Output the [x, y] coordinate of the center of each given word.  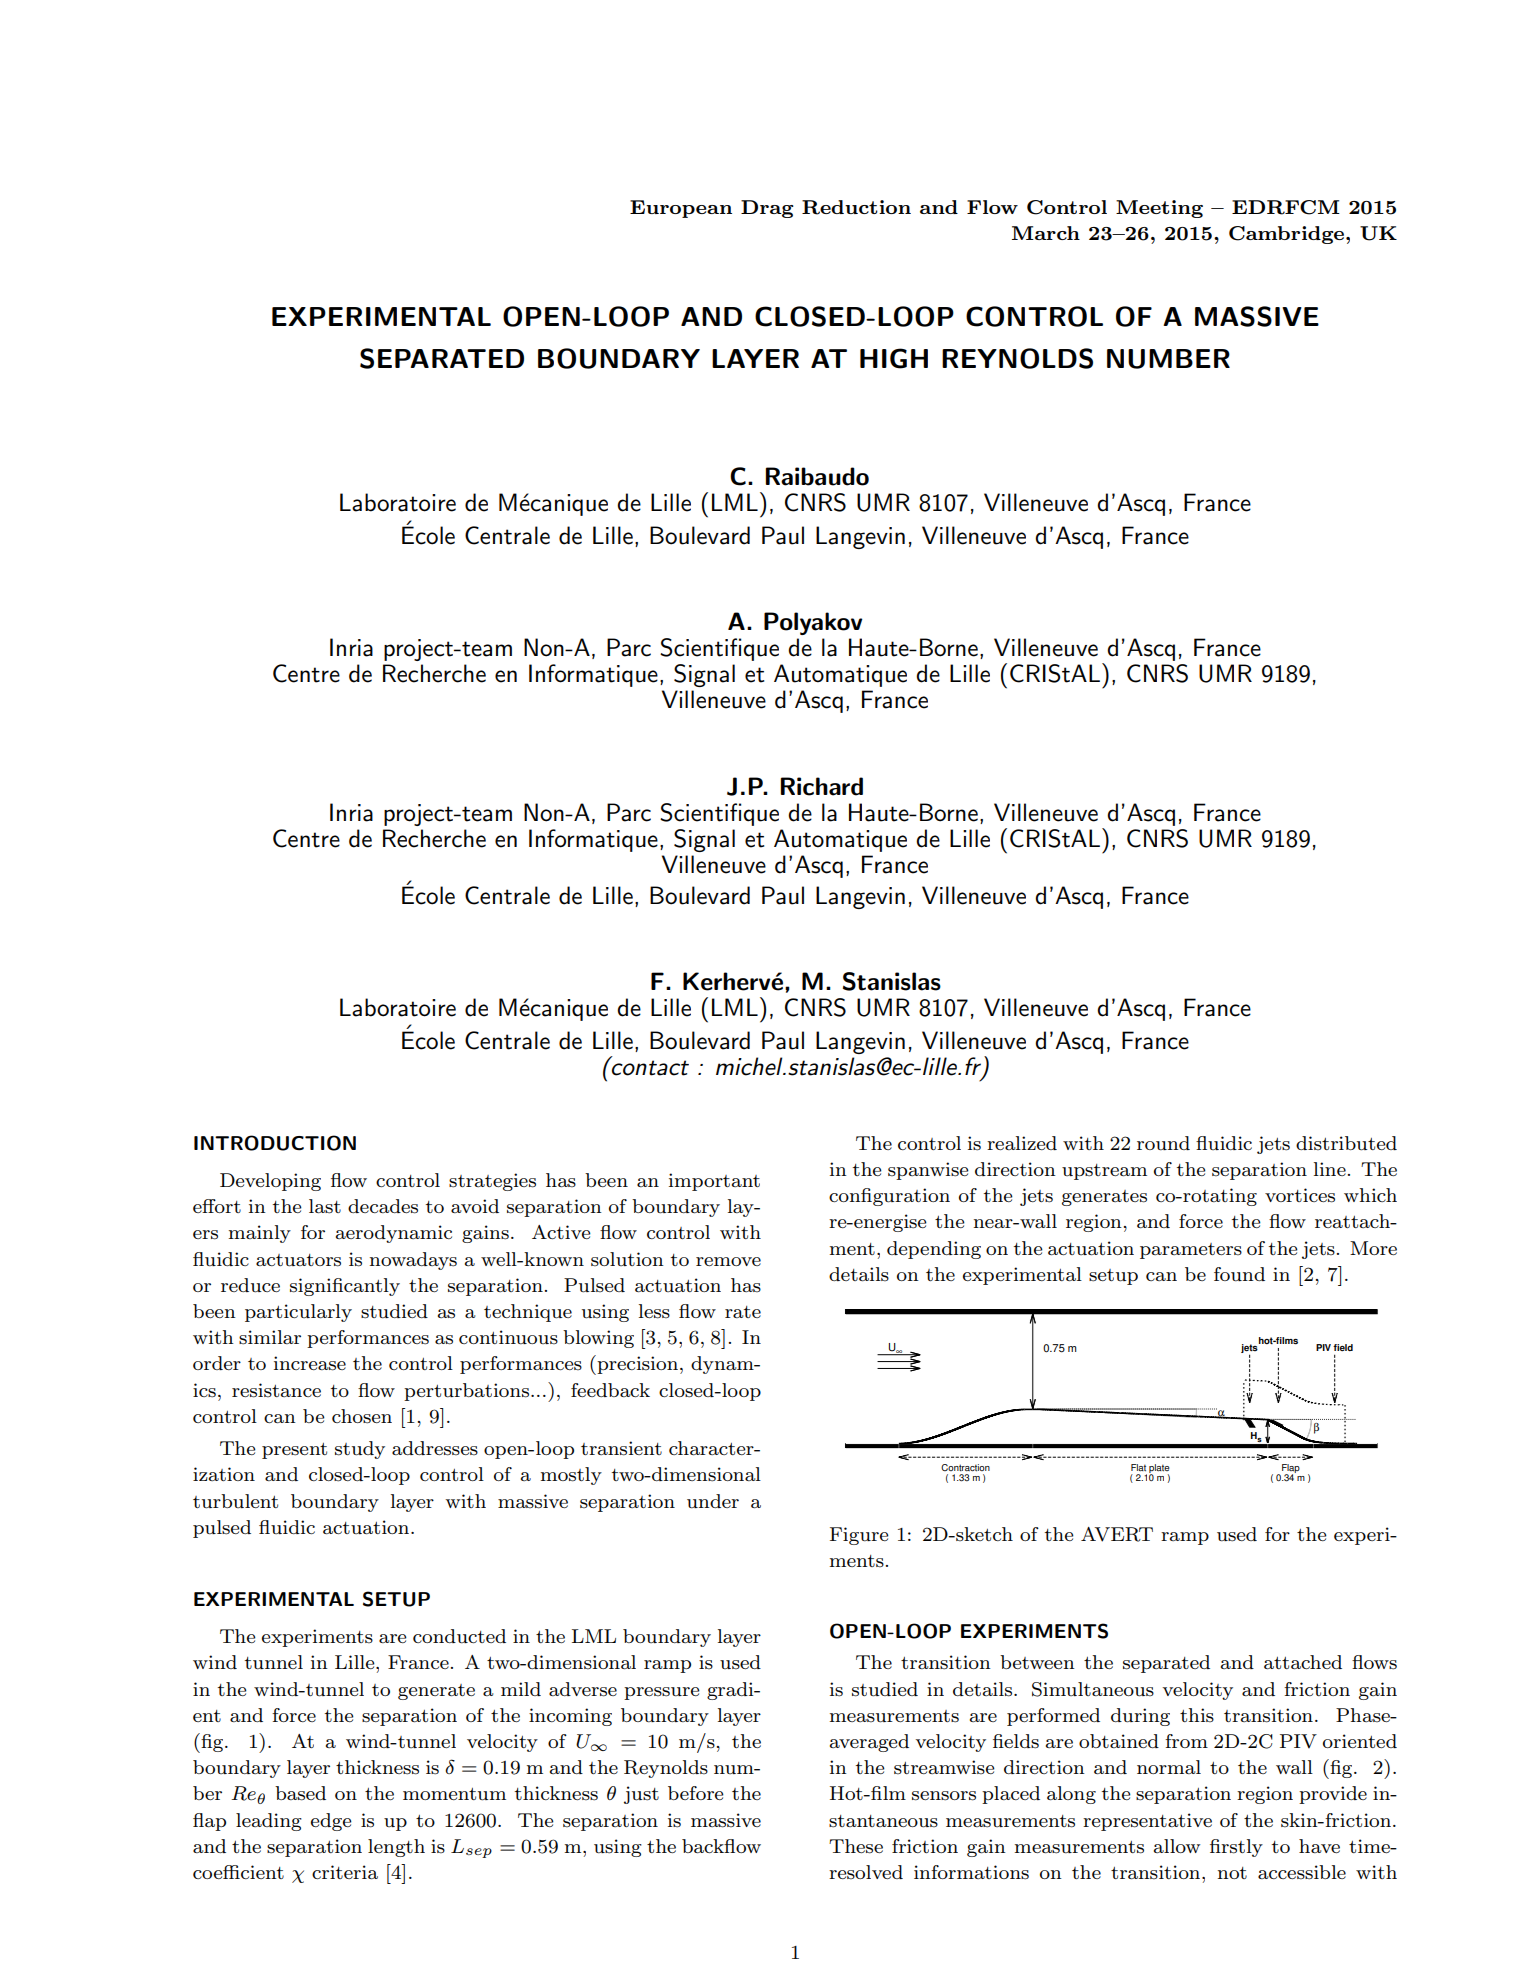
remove [728, 1261]
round [1163, 1143]
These [856, 1846]
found [1239, 1274]
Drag [767, 209]
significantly [345, 1287]
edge [331, 1822]
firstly [1236, 1848]
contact [649, 1067]
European [681, 209]
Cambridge [1288, 235]
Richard [822, 786]
